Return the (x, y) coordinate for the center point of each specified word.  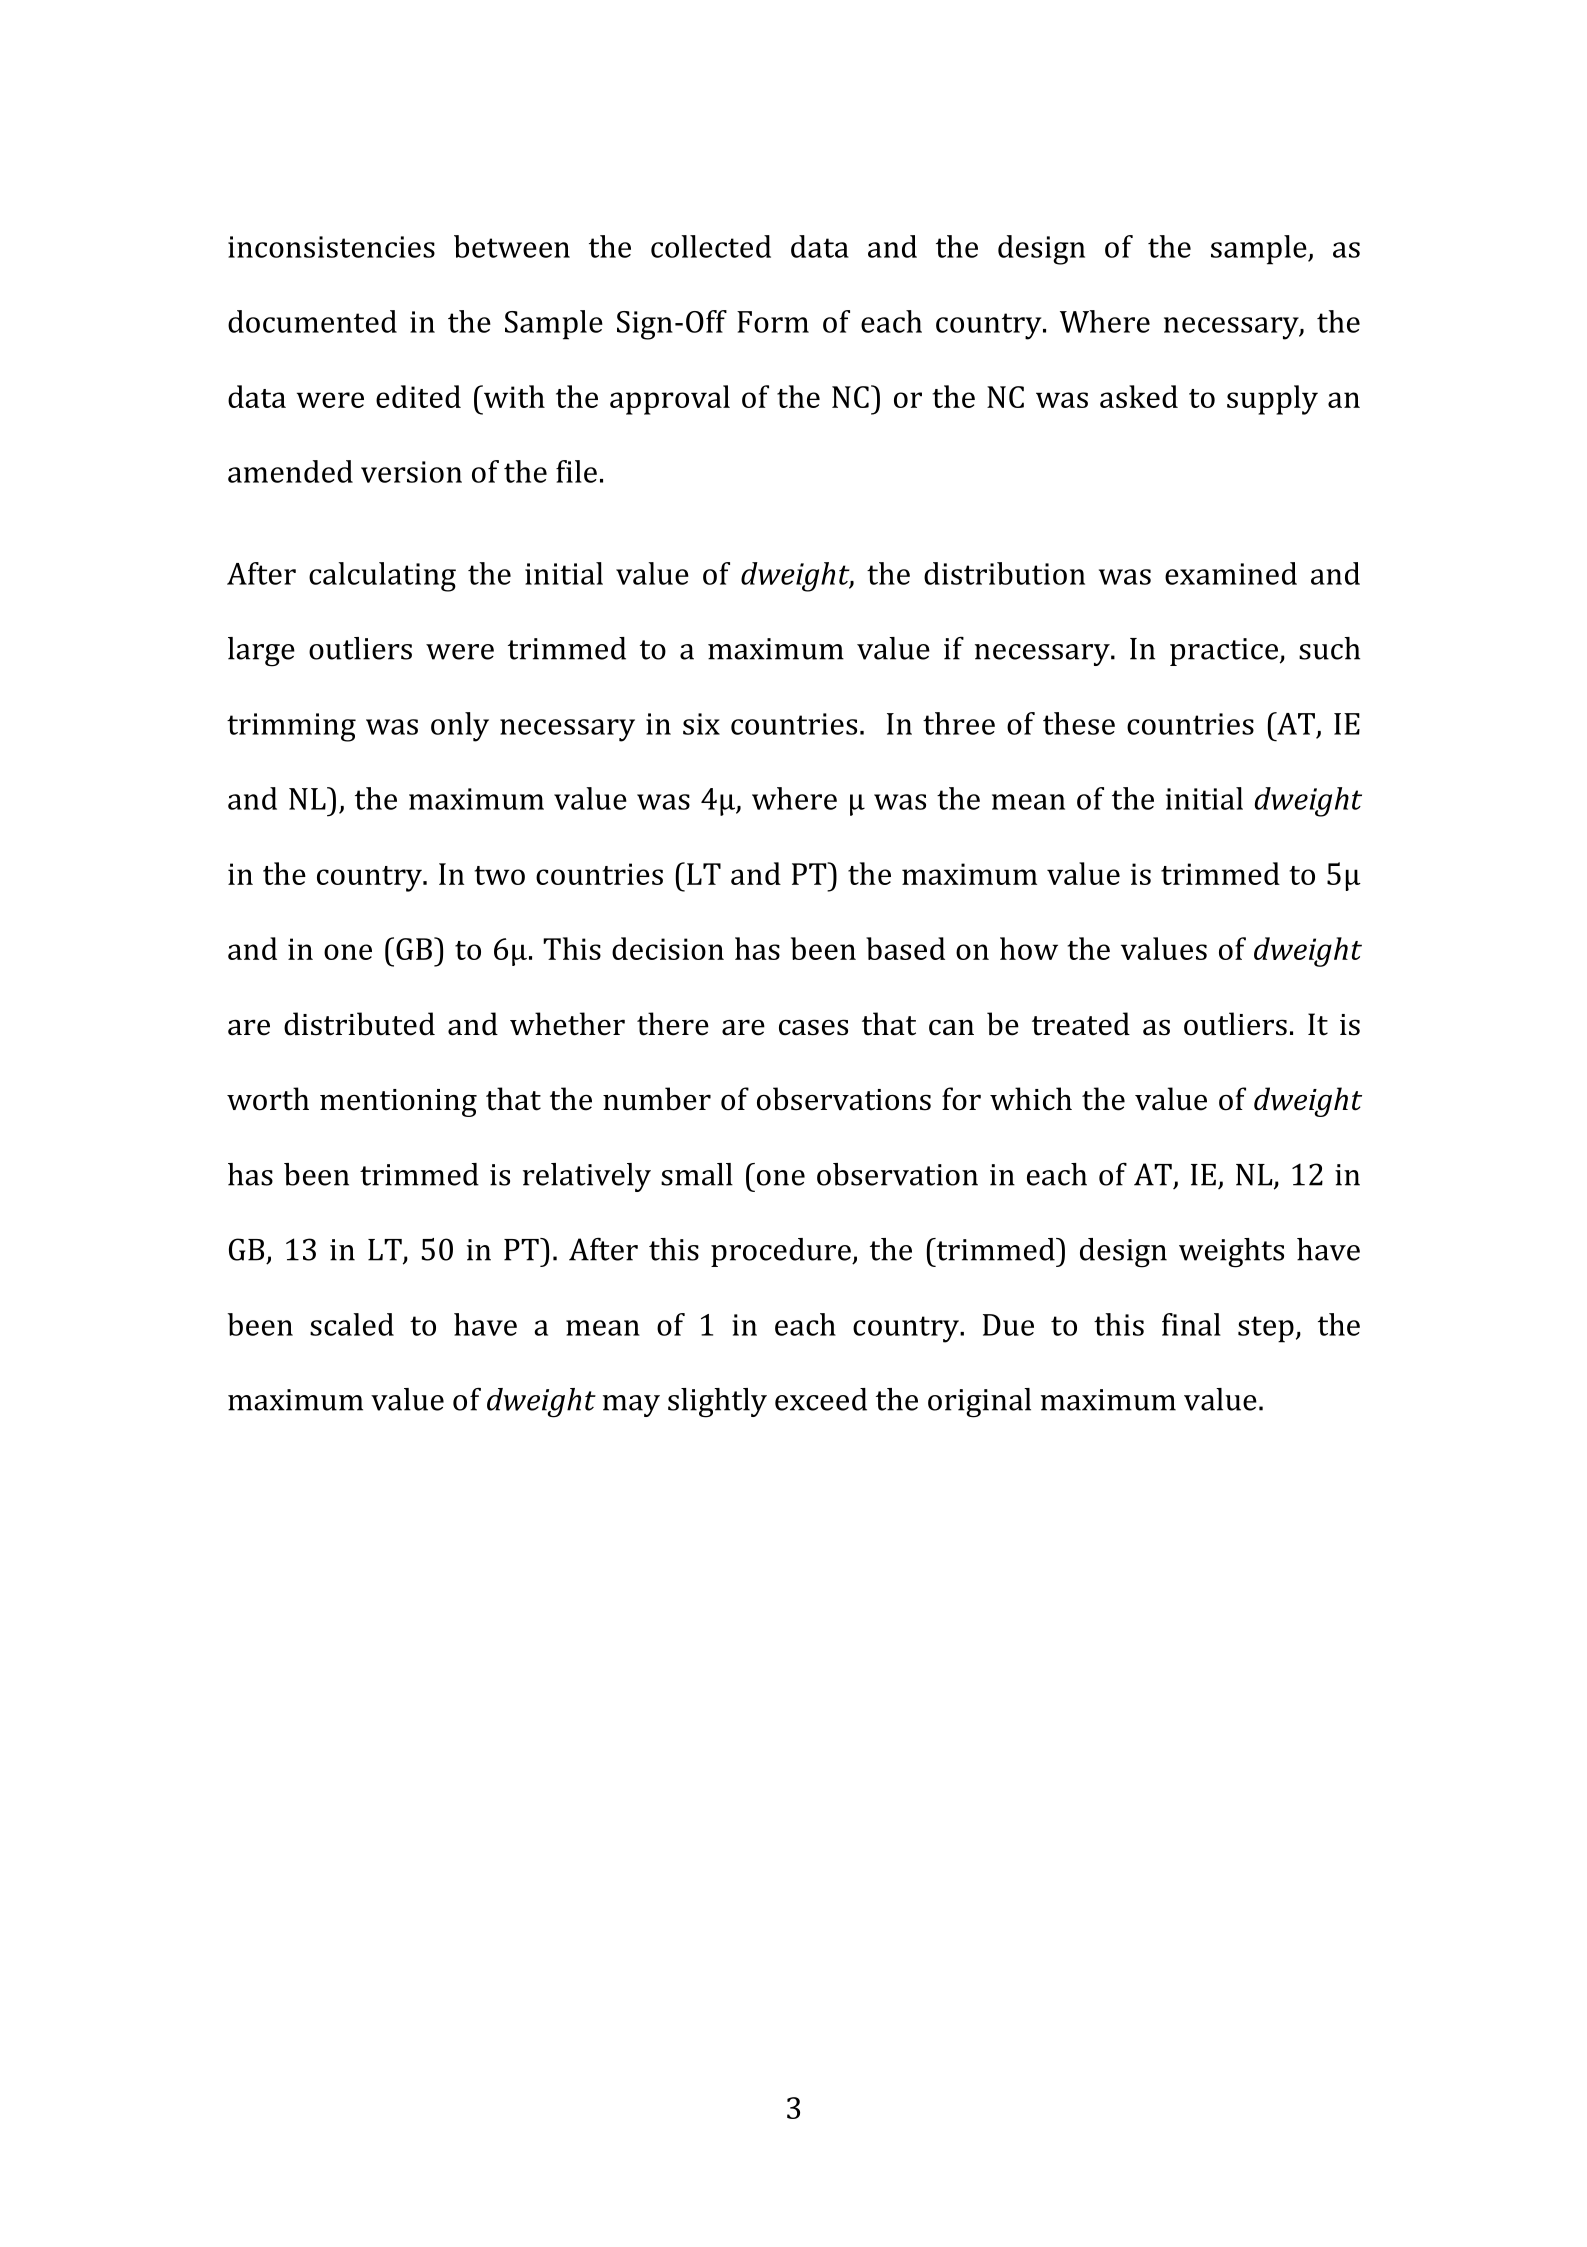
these (1079, 723)
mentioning (398, 1103)
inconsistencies (331, 247)
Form (773, 322)
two (499, 875)
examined (1231, 573)
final (1191, 1324)
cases (813, 1027)
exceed (821, 1399)
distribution (1004, 573)
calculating (382, 577)
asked (1139, 396)
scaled (352, 1324)
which (1031, 1099)
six (701, 724)
